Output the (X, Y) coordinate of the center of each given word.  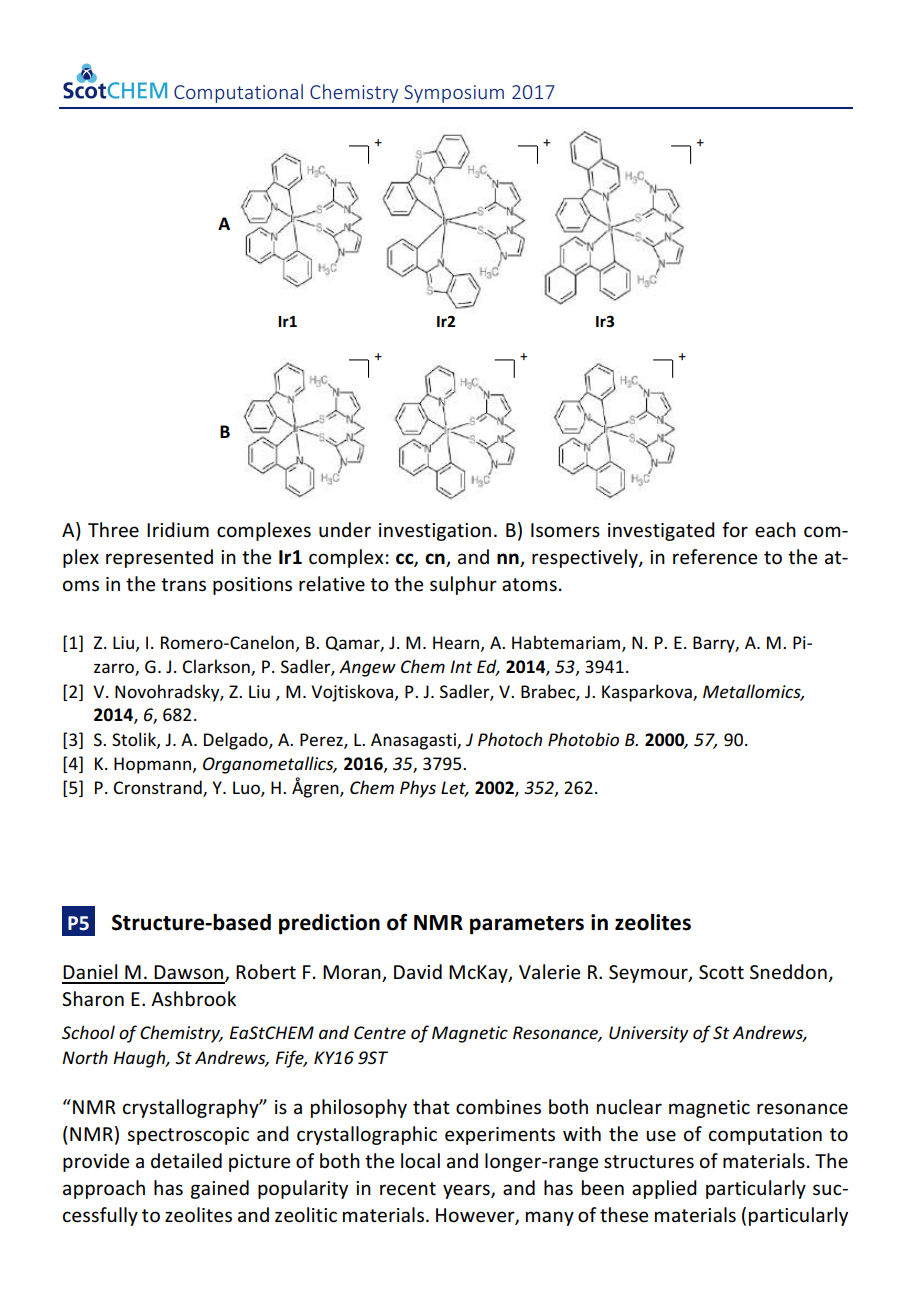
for (735, 530)
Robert (266, 972)
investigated (661, 531)
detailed (186, 1161)
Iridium (178, 529)
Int (461, 666)
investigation (435, 532)
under (345, 530)
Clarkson (217, 667)
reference (715, 557)
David (418, 972)
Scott (721, 972)
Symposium (454, 94)
